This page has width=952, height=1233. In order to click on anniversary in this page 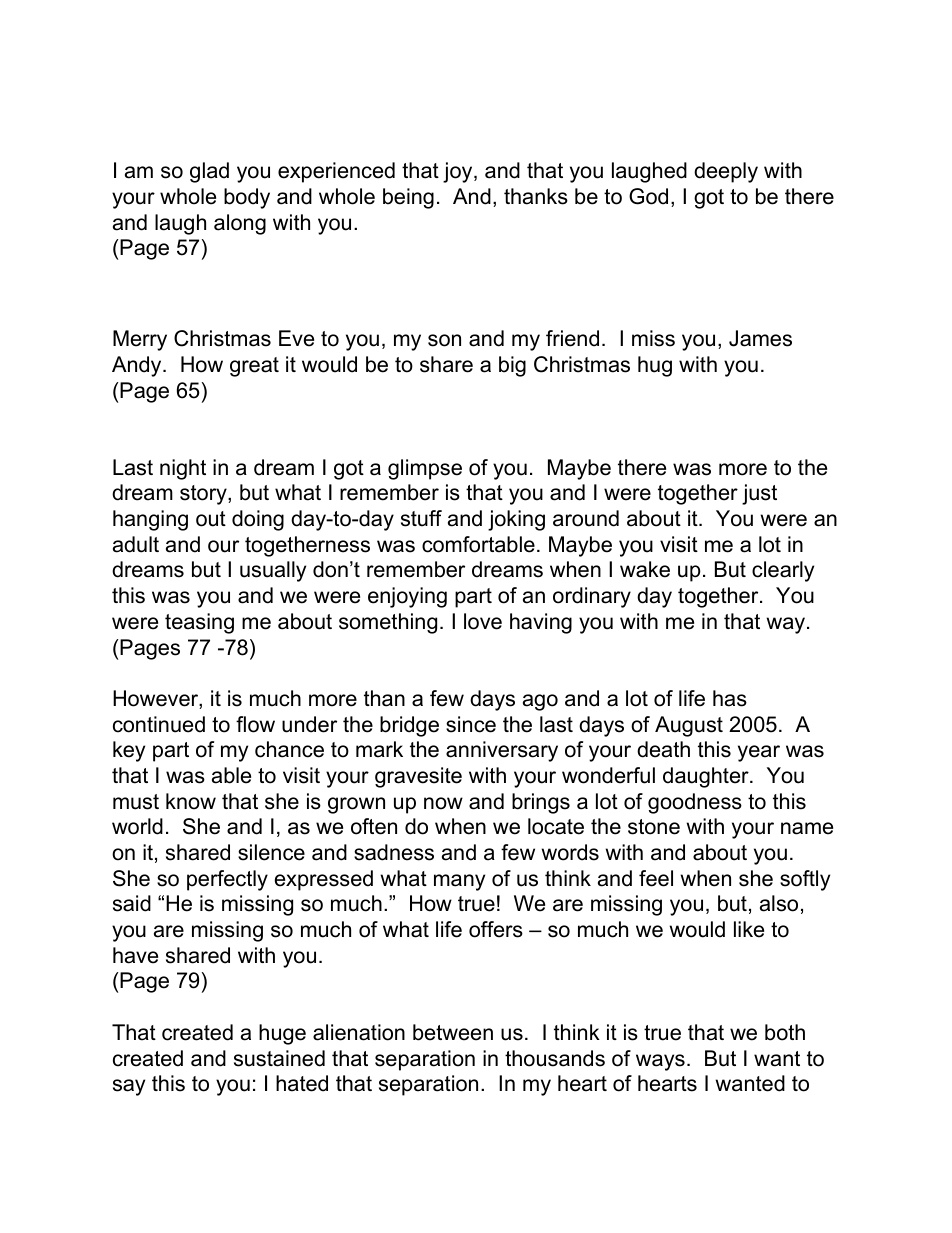, I will do `click(502, 751)`.
